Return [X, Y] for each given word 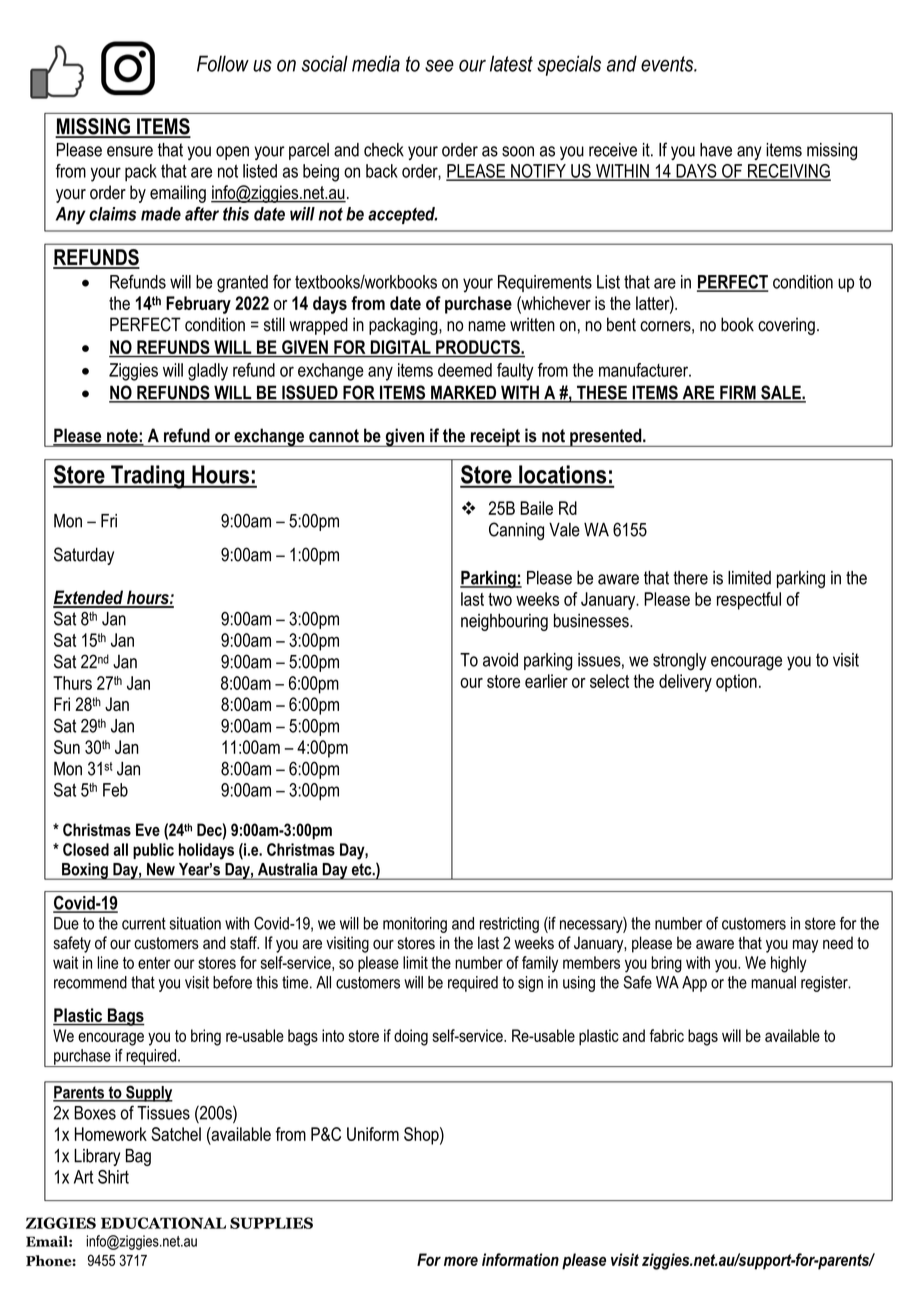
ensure [130, 151]
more [461, 1261]
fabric [666, 1035]
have [716, 150]
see [439, 65]
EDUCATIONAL [163, 1223]
